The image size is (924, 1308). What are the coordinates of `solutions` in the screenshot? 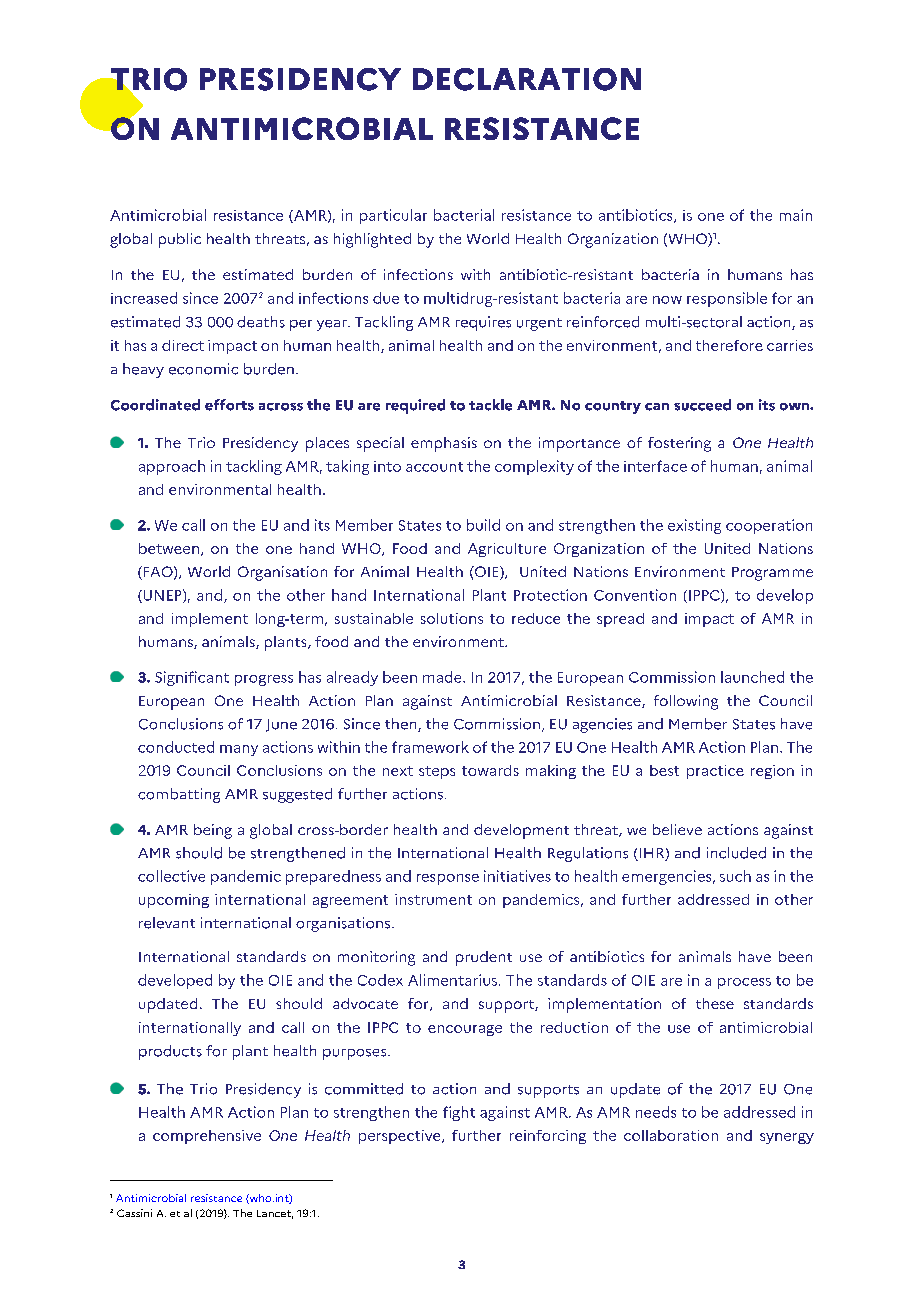 It's located at (452, 618).
